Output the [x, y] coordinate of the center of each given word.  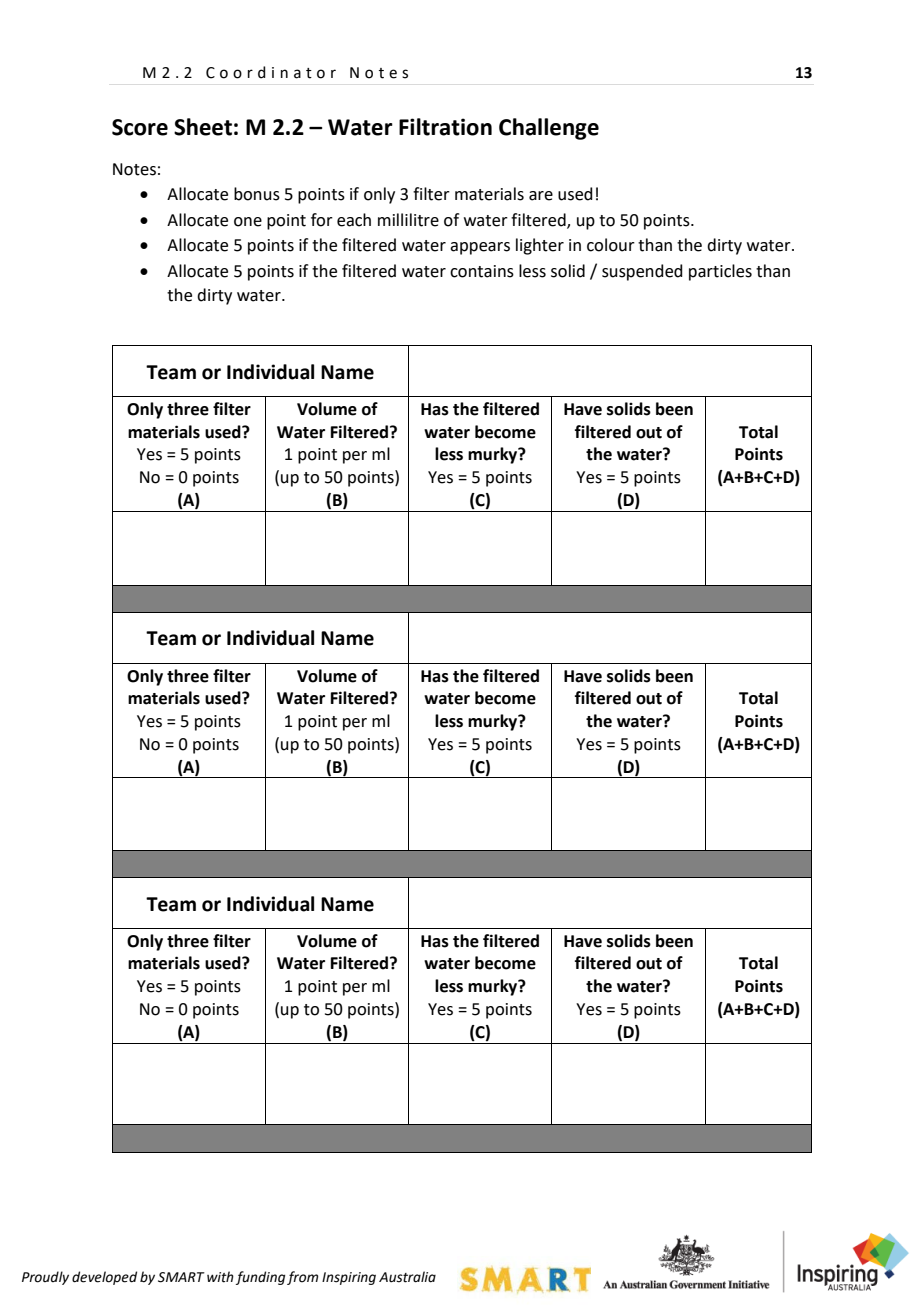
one [248, 222]
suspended [642, 272]
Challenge [549, 129]
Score [140, 127]
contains [482, 271]
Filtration [445, 127]
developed [104, 1278]
